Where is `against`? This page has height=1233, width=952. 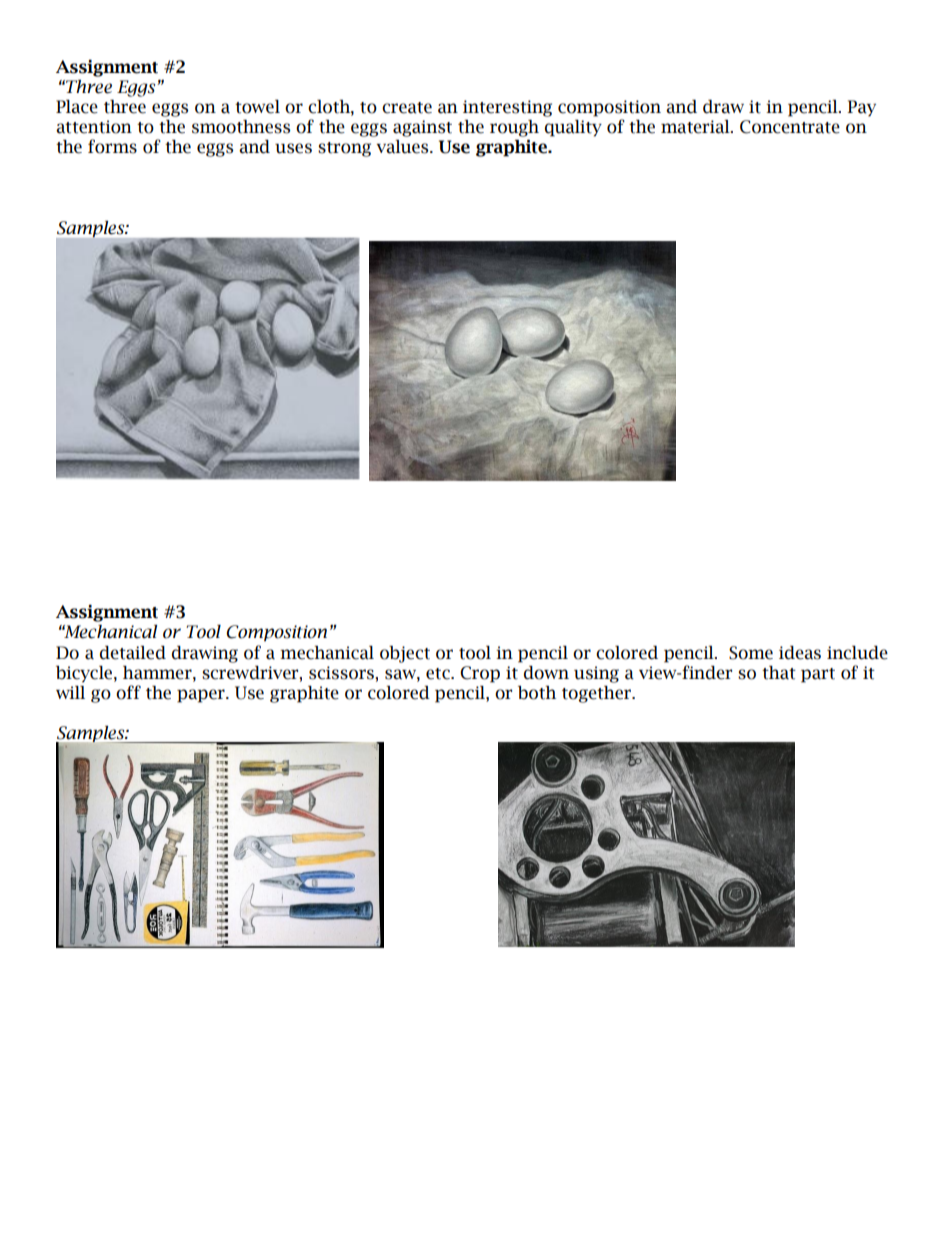 against is located at coordinates (422, 128).
